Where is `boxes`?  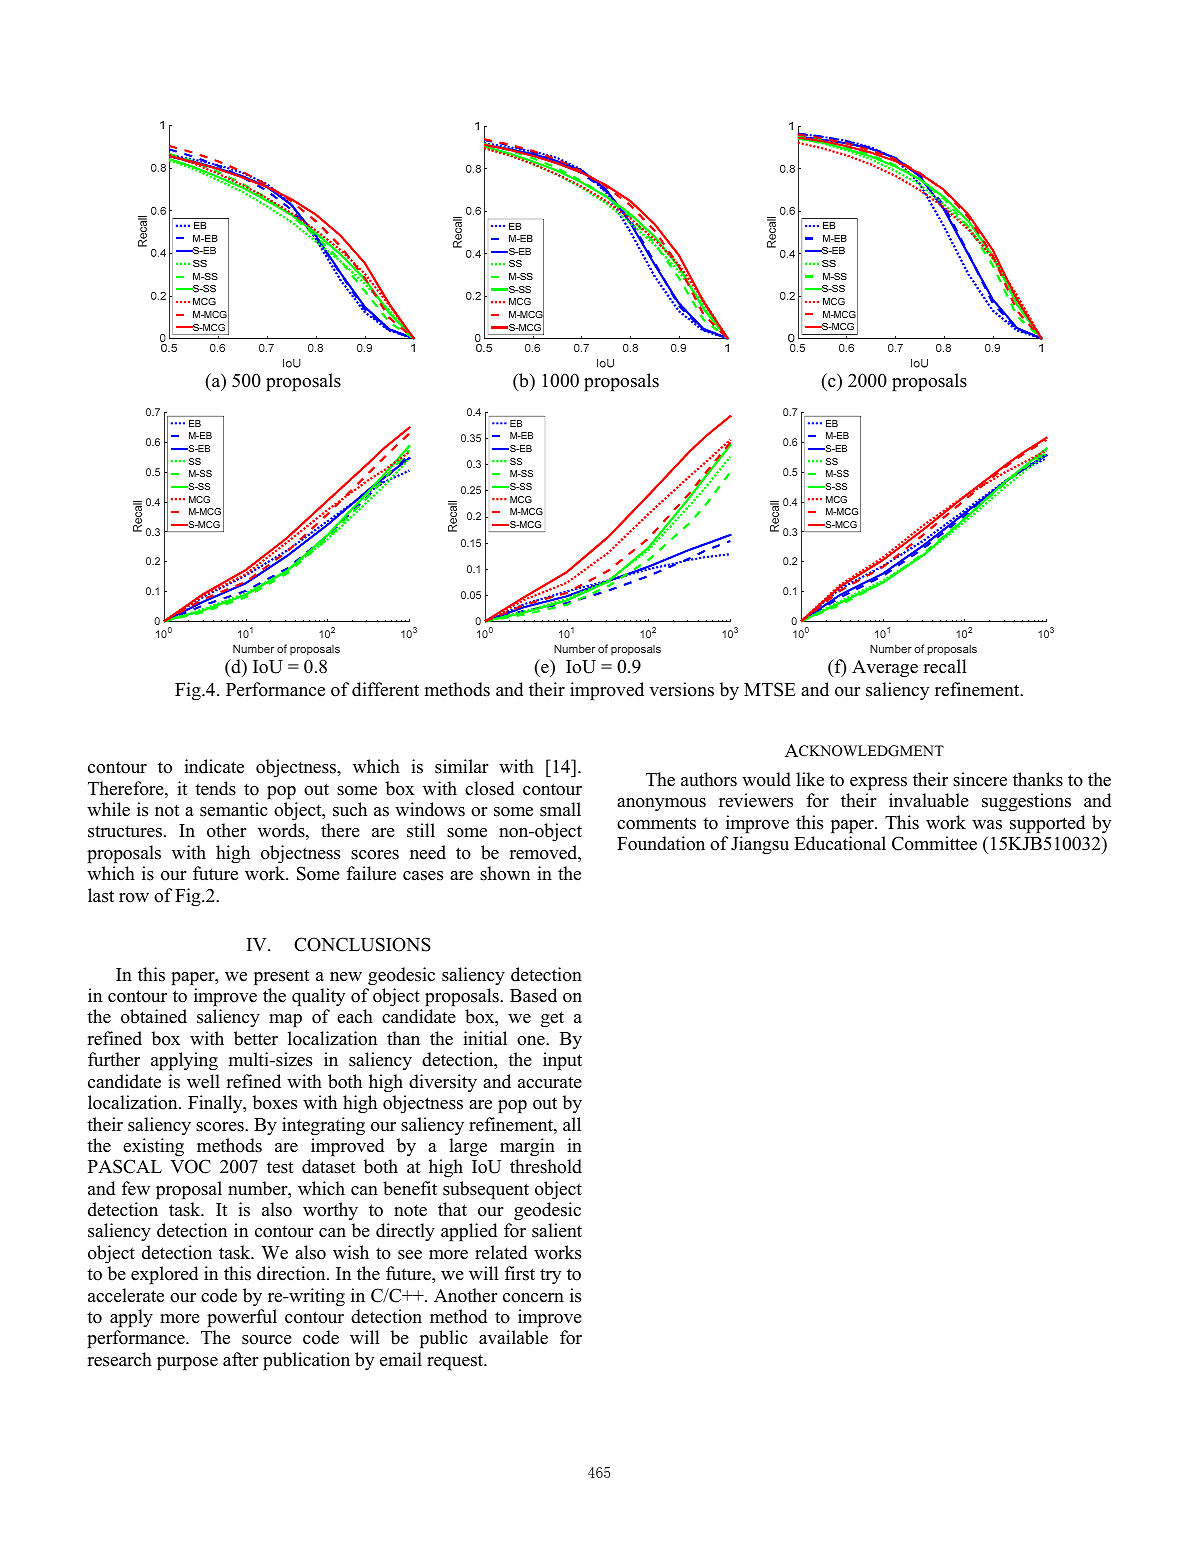
boxes is located at coordinates (274, 1102).
